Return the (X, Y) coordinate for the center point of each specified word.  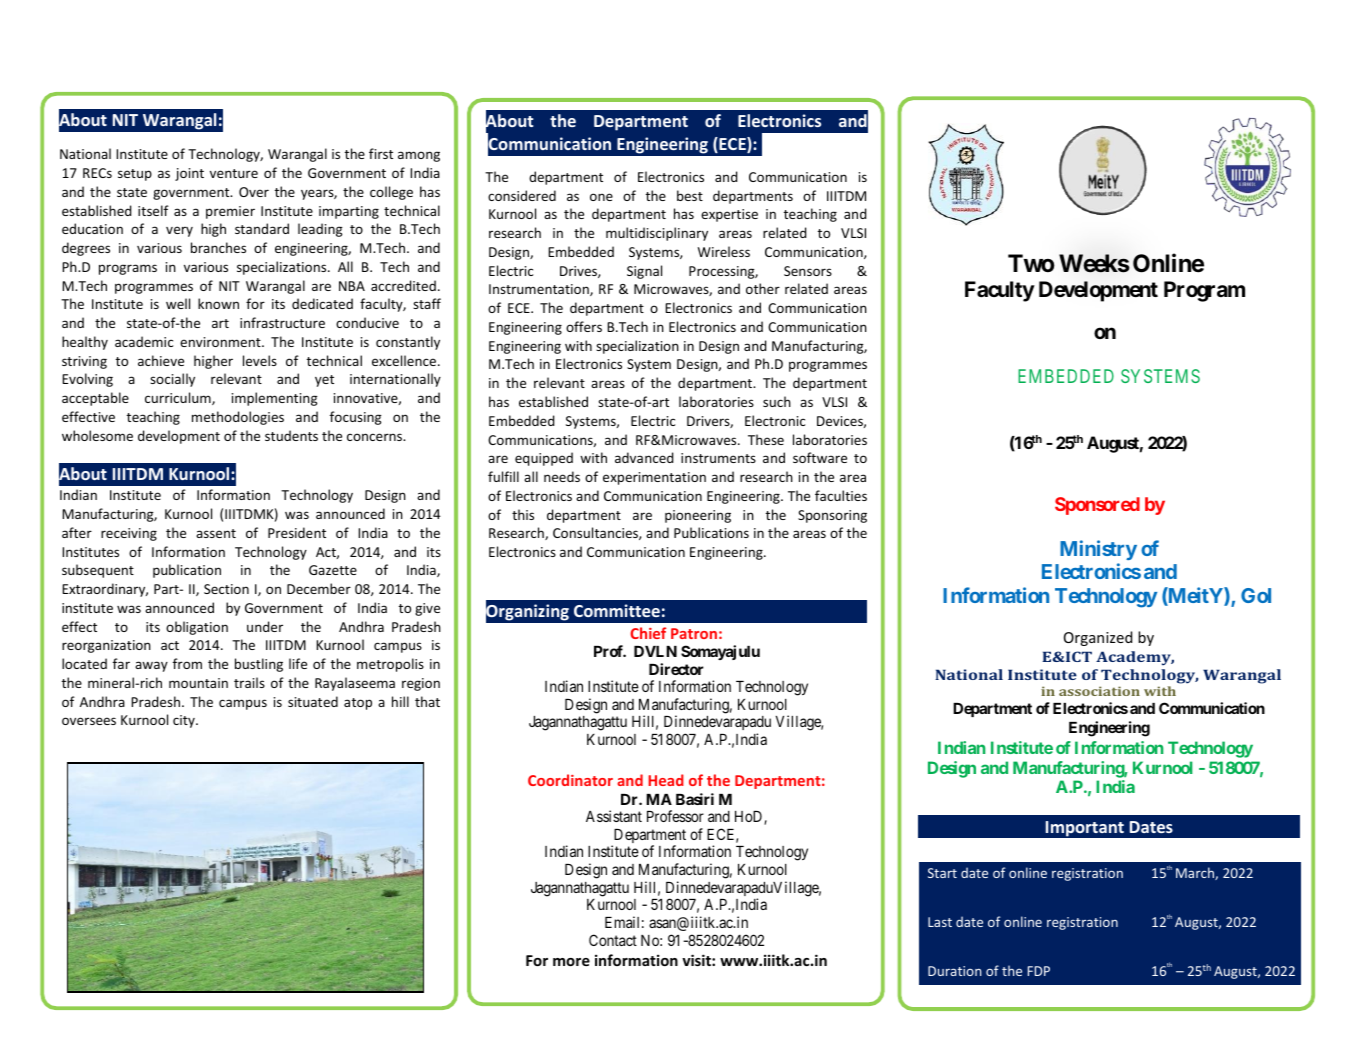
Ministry (1098, 550)
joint (189, 174)
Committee (617, 610)
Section (226, 589)
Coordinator (570, 780)
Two (1031, 263)
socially (172, 380)
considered (522, 195)
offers (584, 326)
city (185, 721)
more (571, 962)
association (1099, 691)
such (777, 401)
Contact (613, 940)
